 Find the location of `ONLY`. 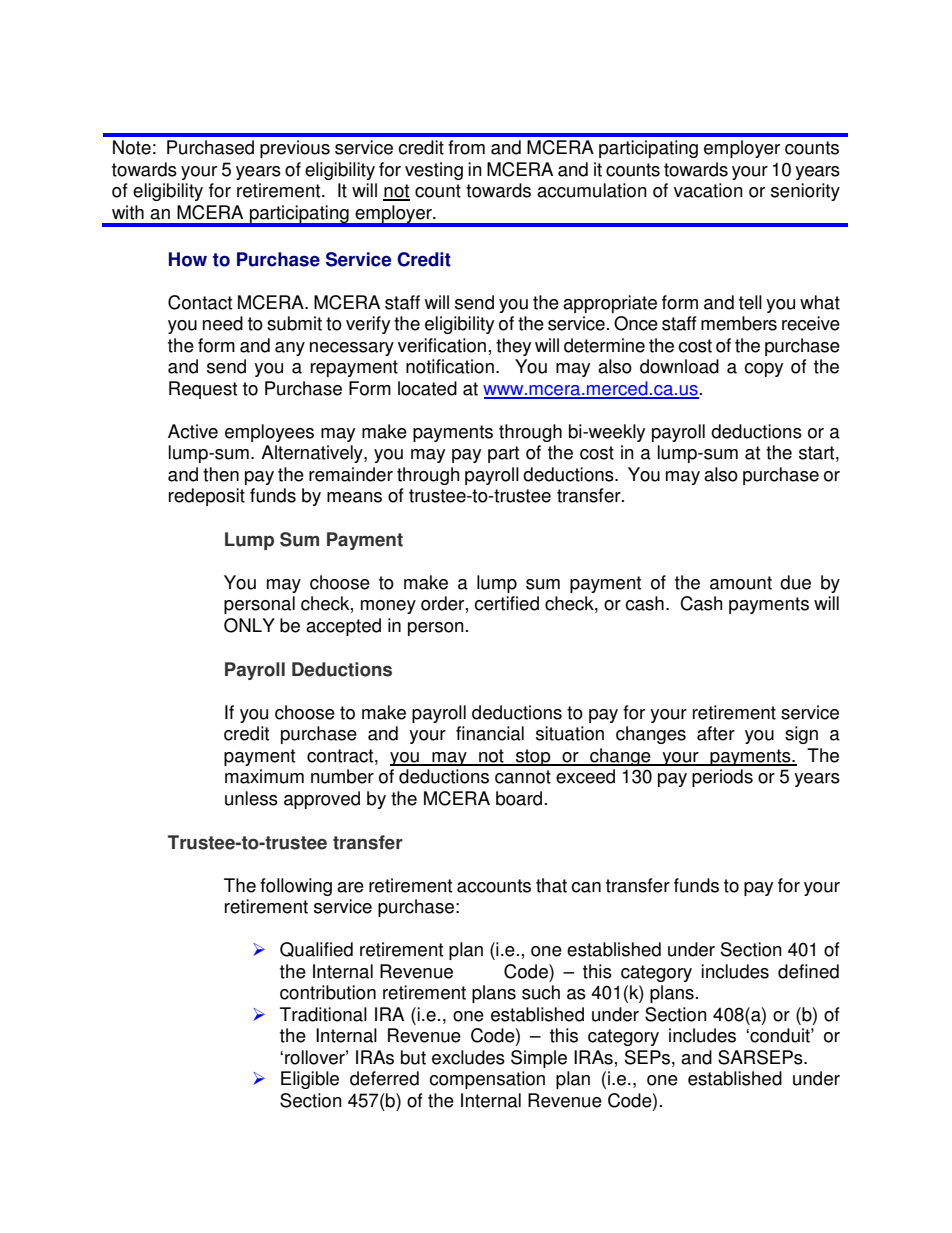

ONLY is located at coordinates (249, 625).
